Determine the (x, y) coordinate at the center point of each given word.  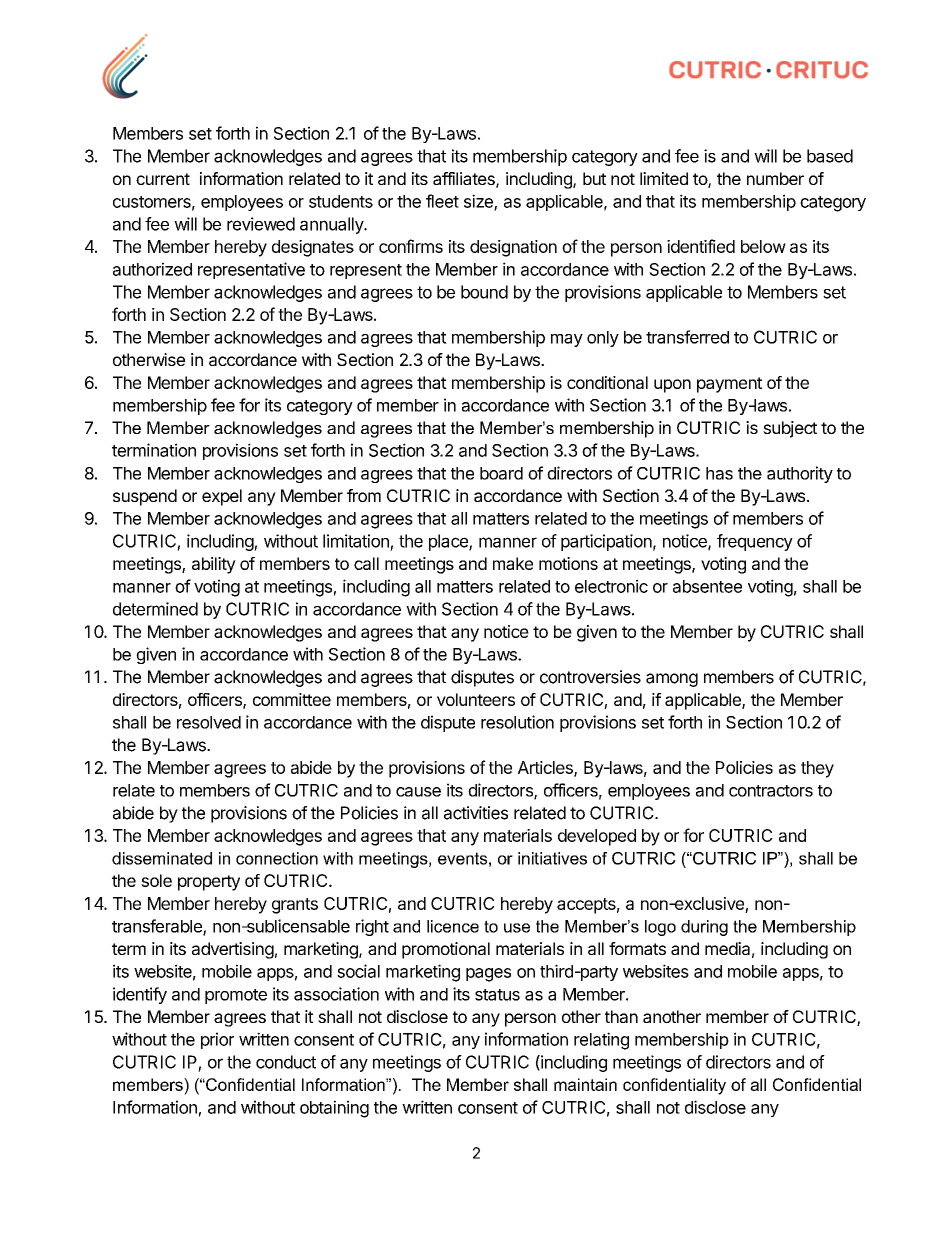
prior (217, 1040)
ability (214, 565)
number (775, 178)
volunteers (476, 699)
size (479, 202)
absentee (707, 586)
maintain (585, 1084)
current (163, 179)
